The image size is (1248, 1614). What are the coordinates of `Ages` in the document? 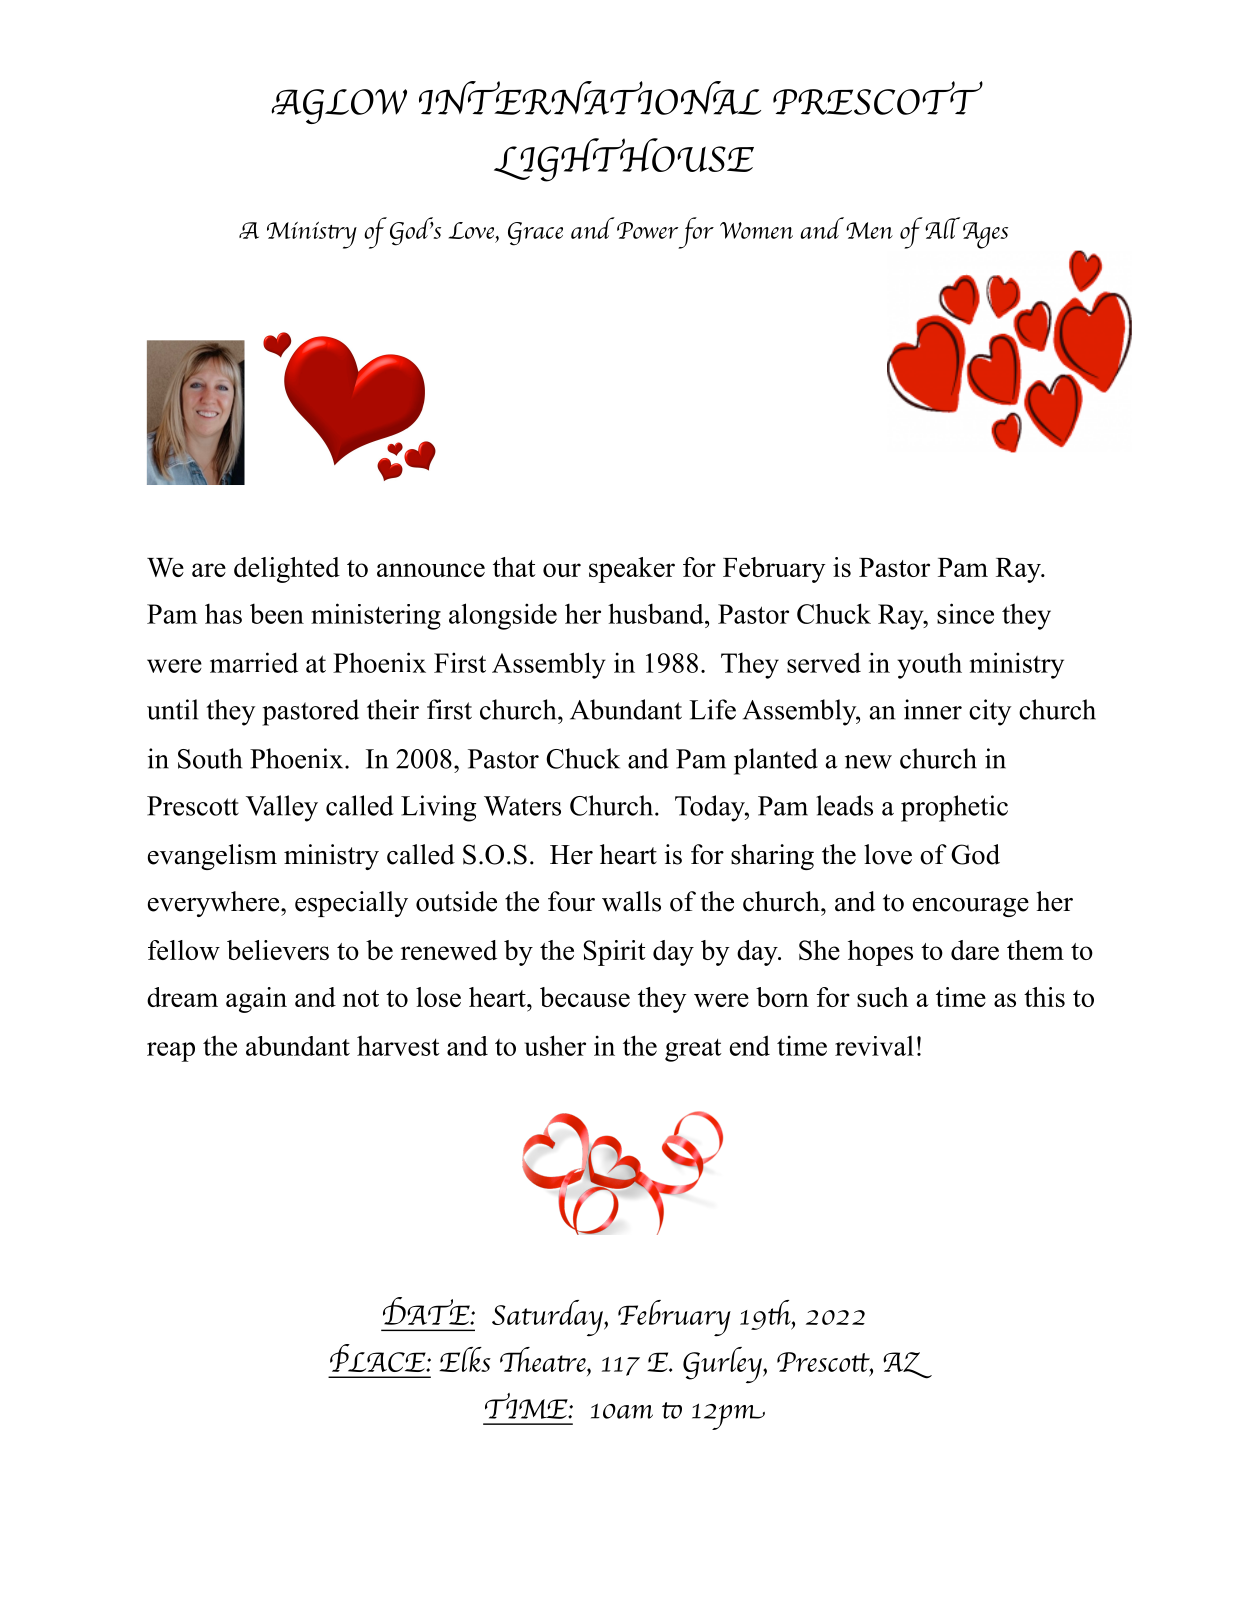 It's located at (985, 235).
